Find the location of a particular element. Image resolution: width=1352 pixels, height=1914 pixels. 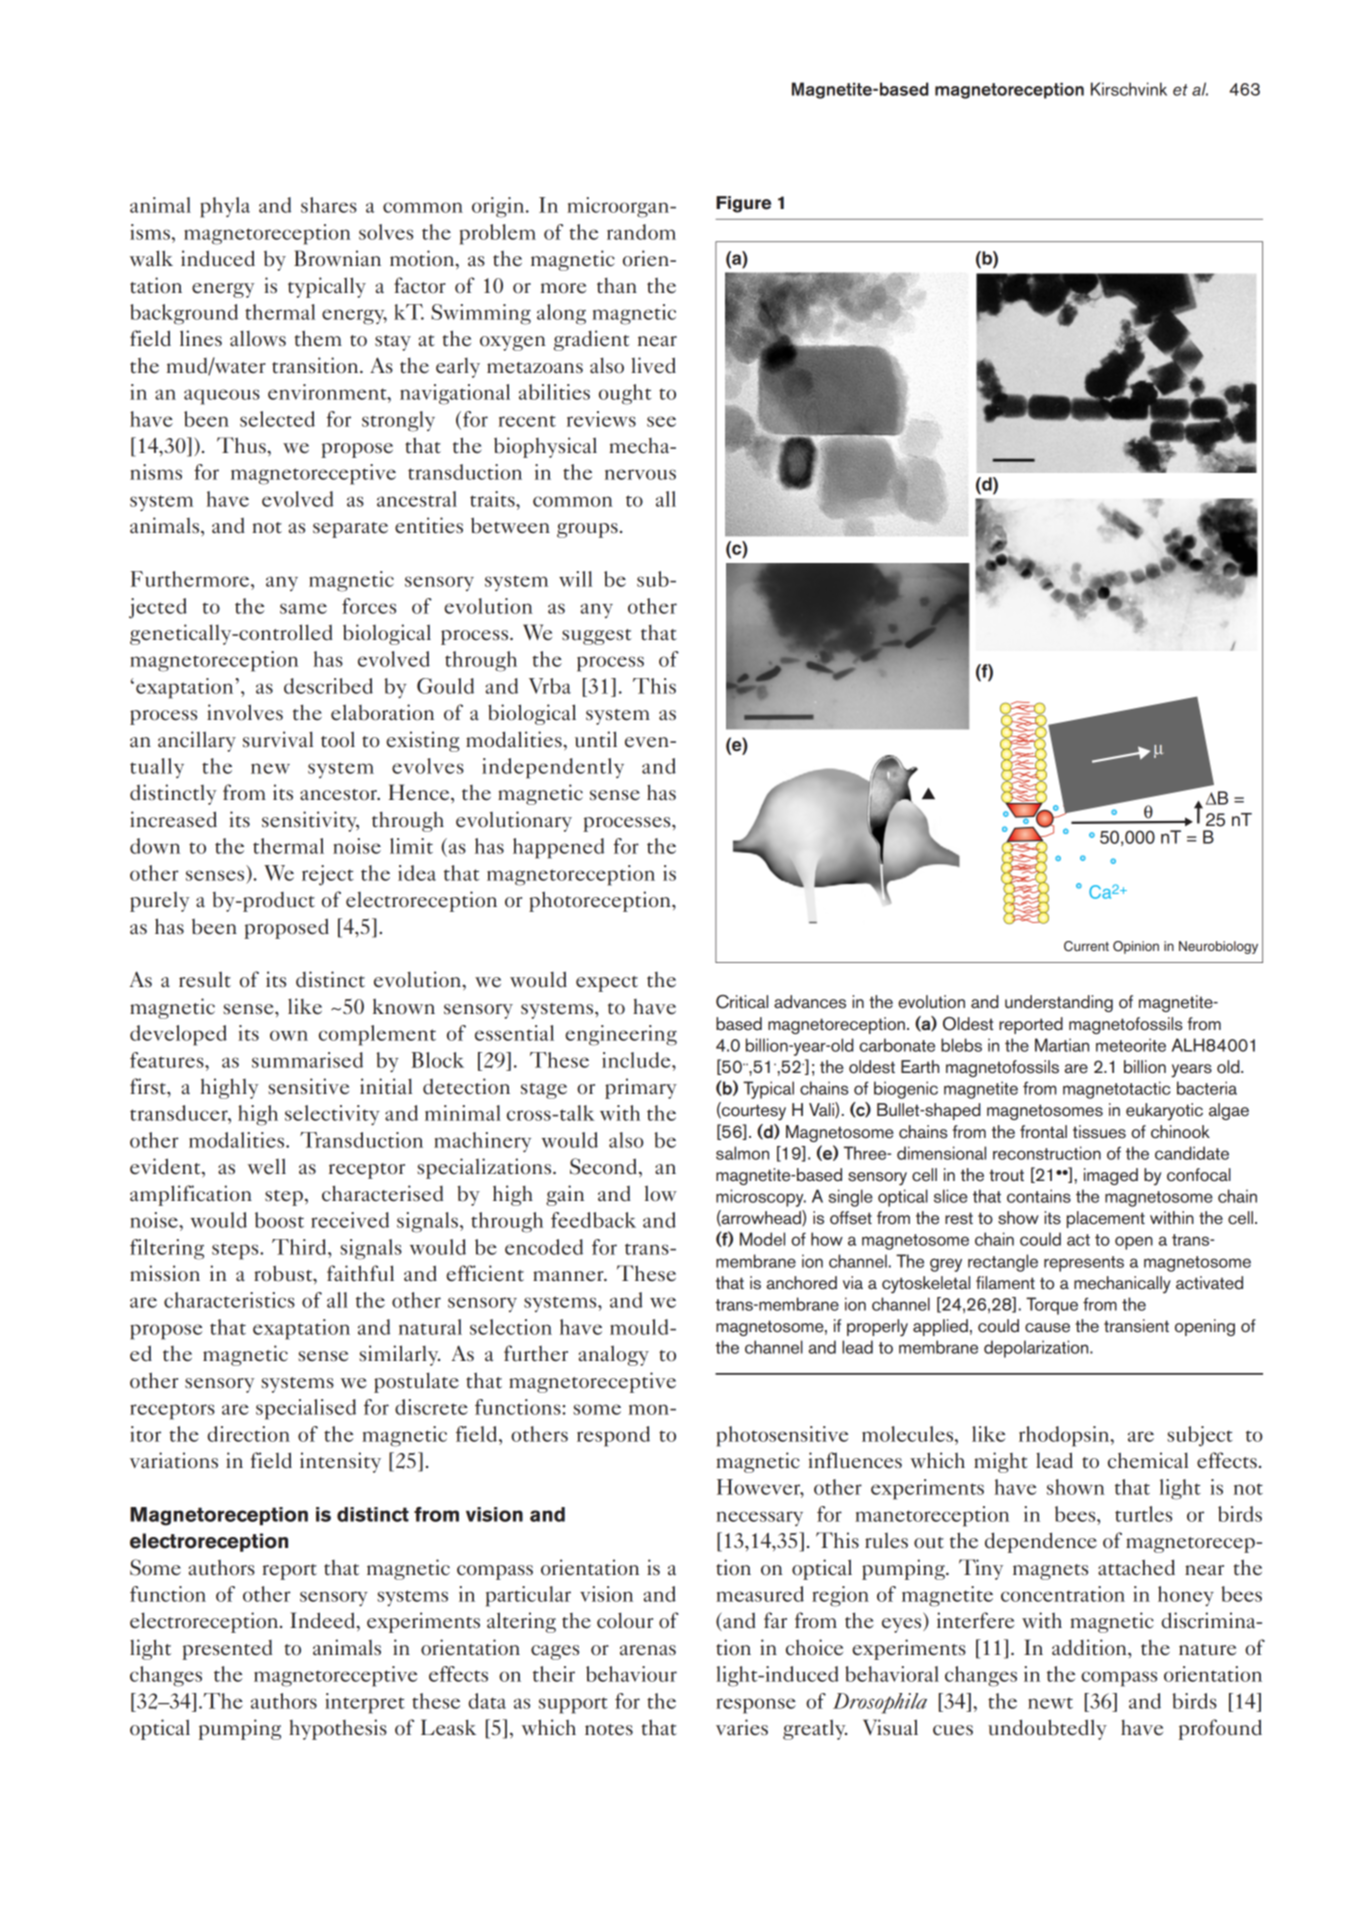

Brownian is located at coordinates (337, 258).
